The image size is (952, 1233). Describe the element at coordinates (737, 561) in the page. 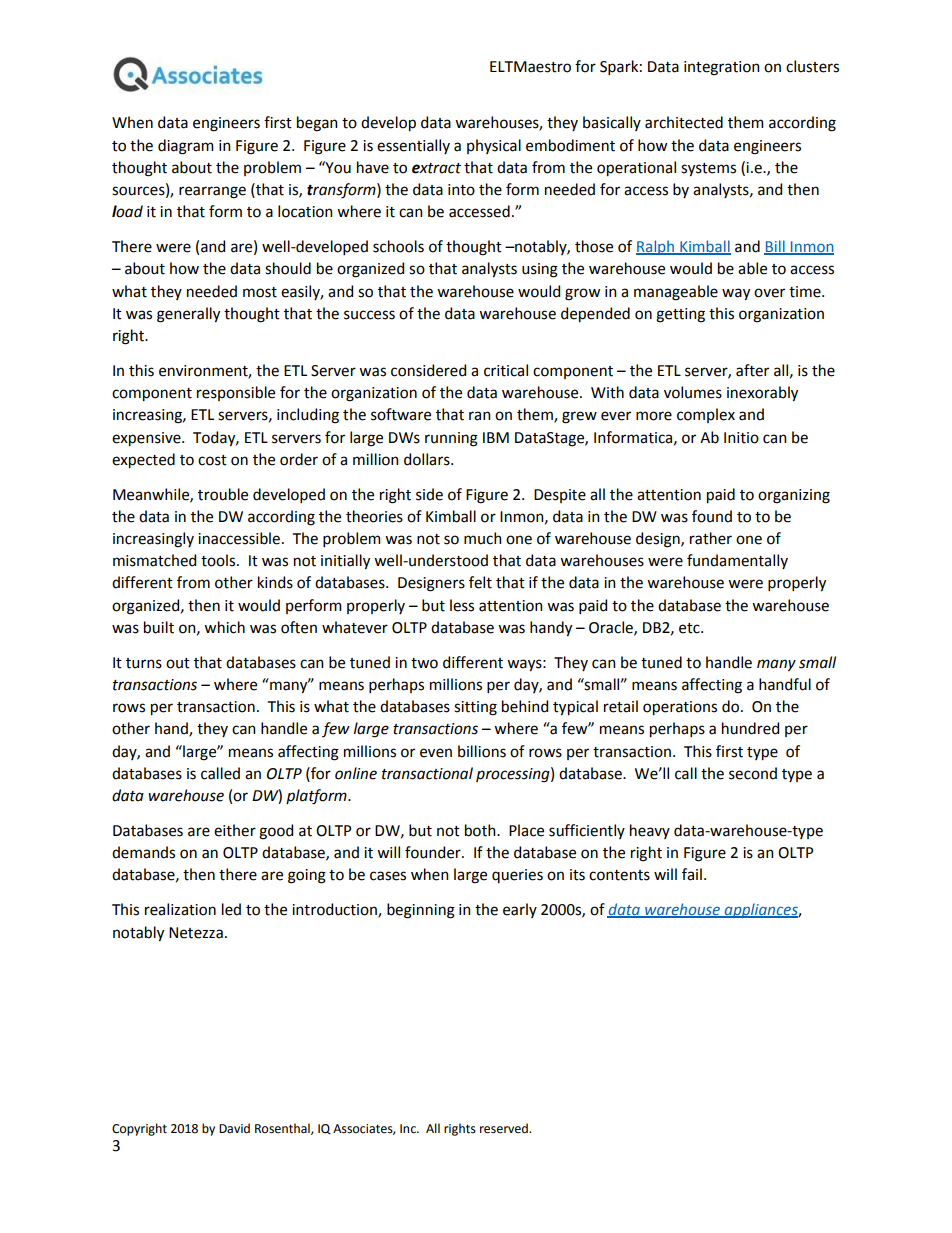

I see `fundamentally` at that location.
